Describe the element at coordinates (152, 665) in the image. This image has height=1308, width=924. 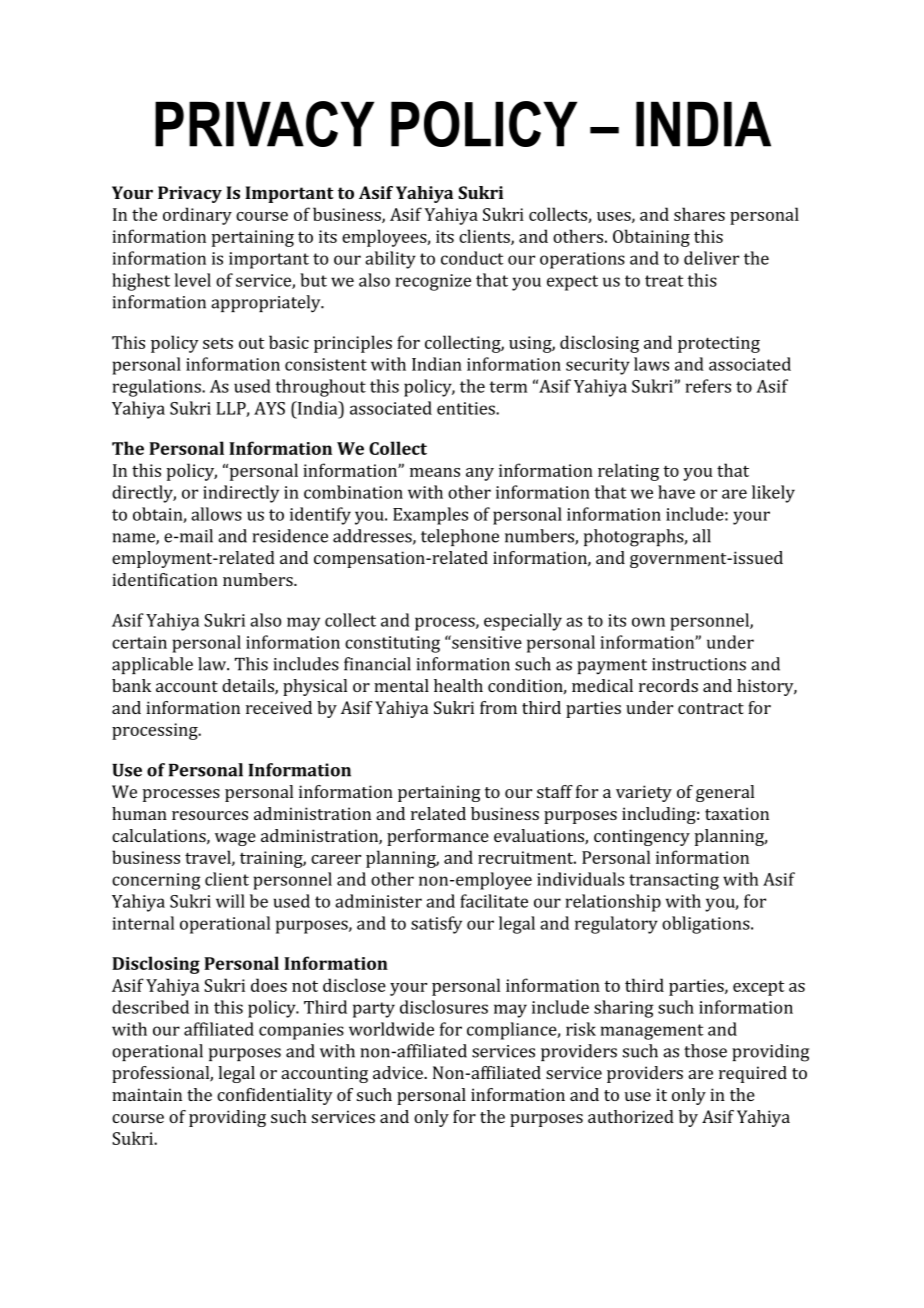
I see `applicable` at that location.
